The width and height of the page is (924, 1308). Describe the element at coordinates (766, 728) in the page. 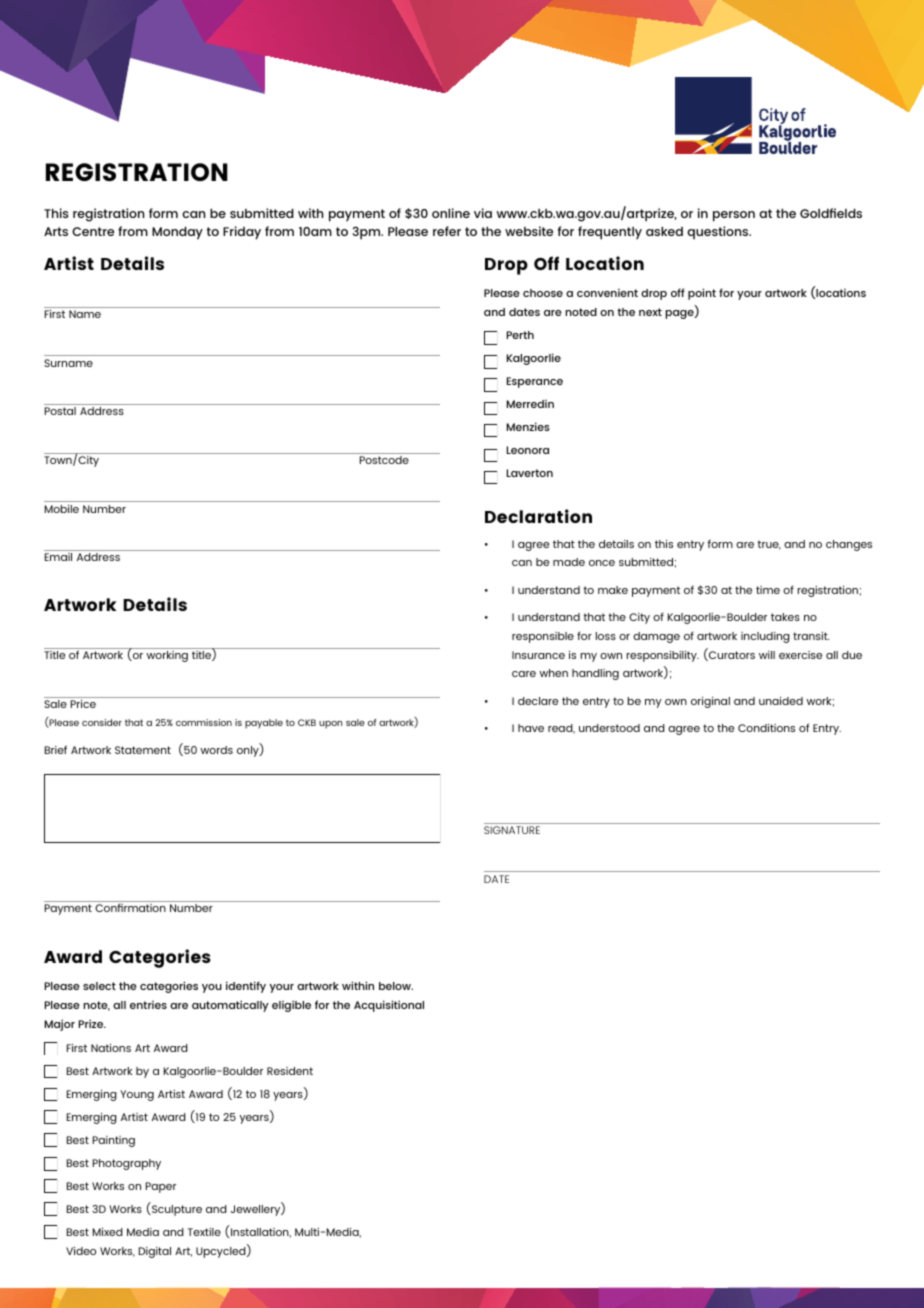

I see `Conditions` at that location.
